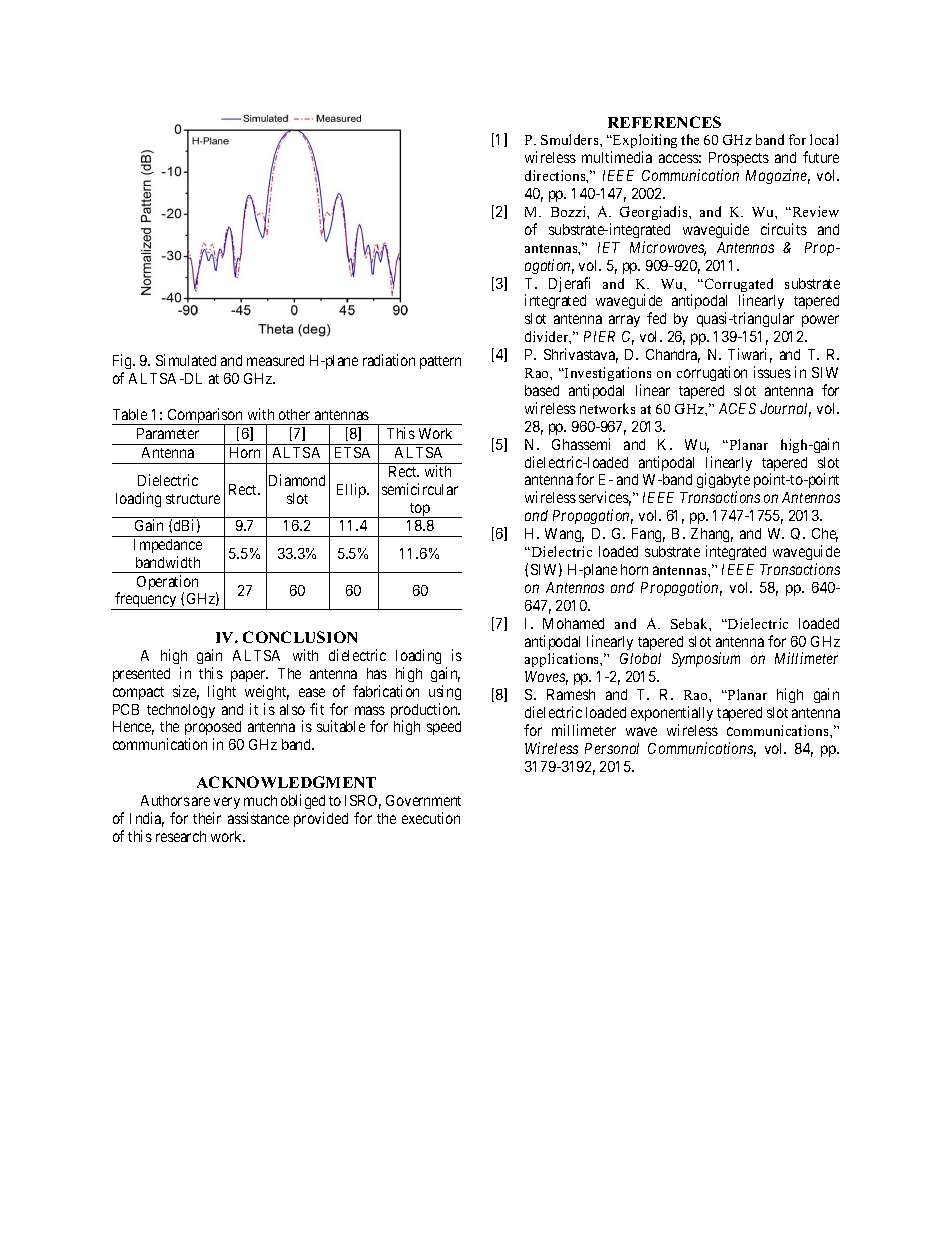 The width and height of the document is (952, 1233). What do you see at coordinates (249, 676) in the document?
I see `paper` at bounding box center [249, 676].
